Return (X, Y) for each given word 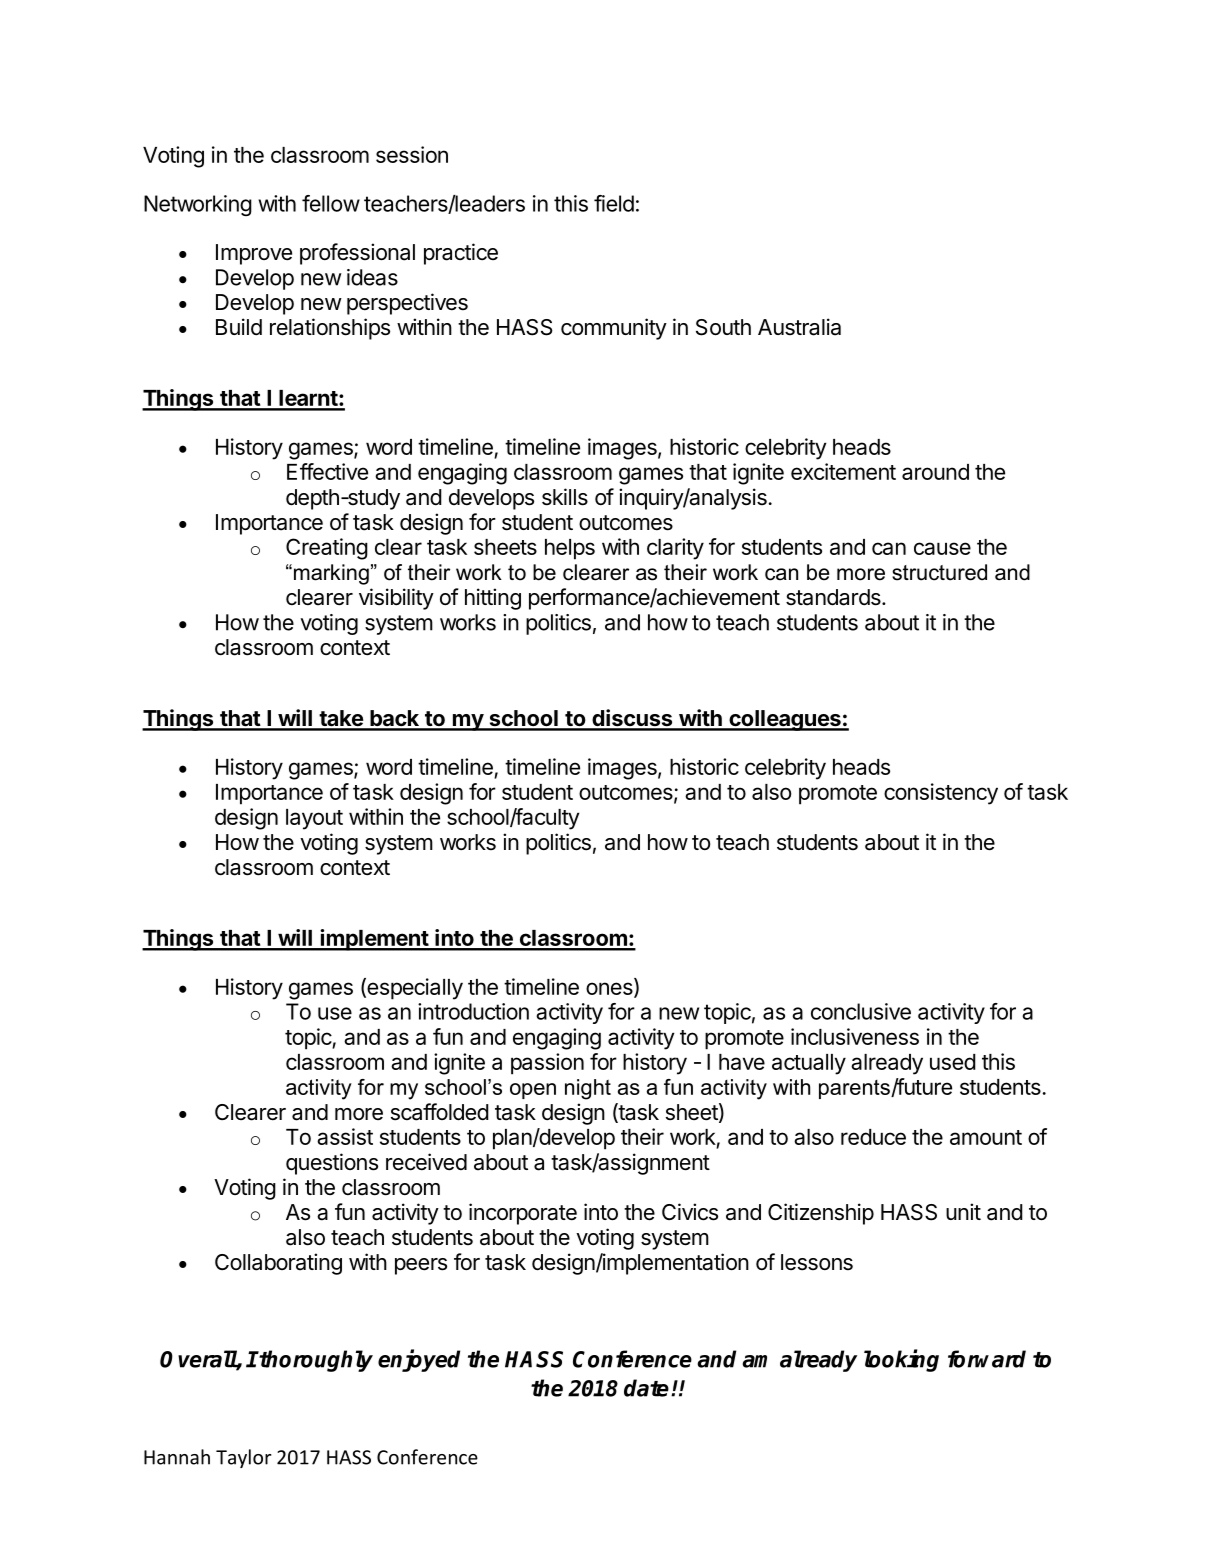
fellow (331, 203)
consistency (941, 794)
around (935, 472)
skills (565, 497)
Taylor (243, 1458)
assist (345, 1136)
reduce (873, 1137)
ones (610, 989)
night (588, 1089)
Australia (799, 327)
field (614, 203)
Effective (327, 471)
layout (314, 819)
